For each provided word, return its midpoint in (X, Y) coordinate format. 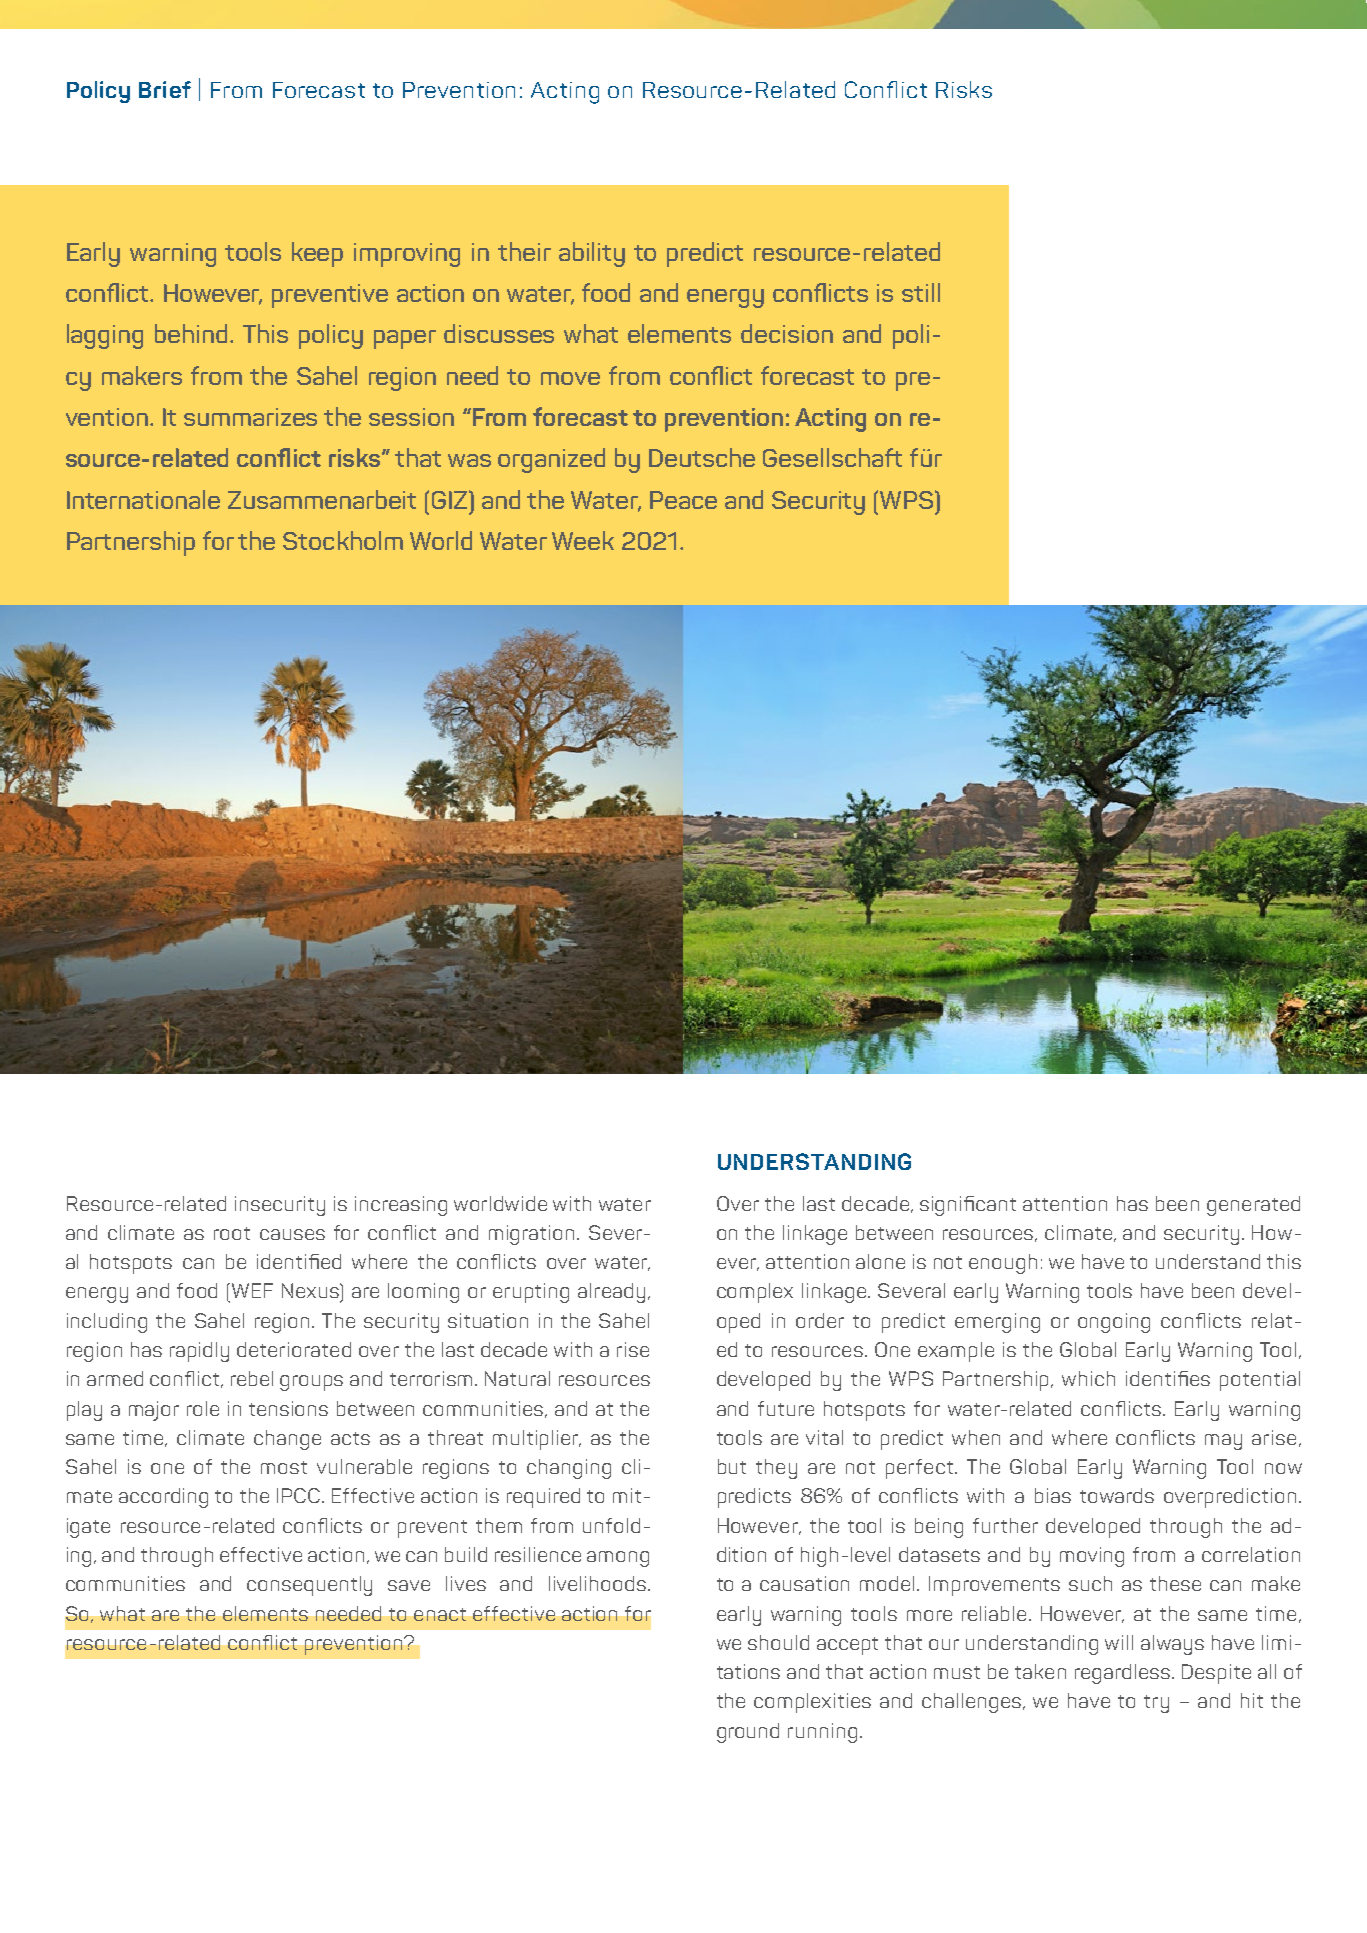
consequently (309, 1586)
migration (531, 1235)
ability (592, 254)
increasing (401, 1206)
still (921, 292)
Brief (165, 89)
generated (1253, 1206)
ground (748, 1733)
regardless (1122, 1674)
